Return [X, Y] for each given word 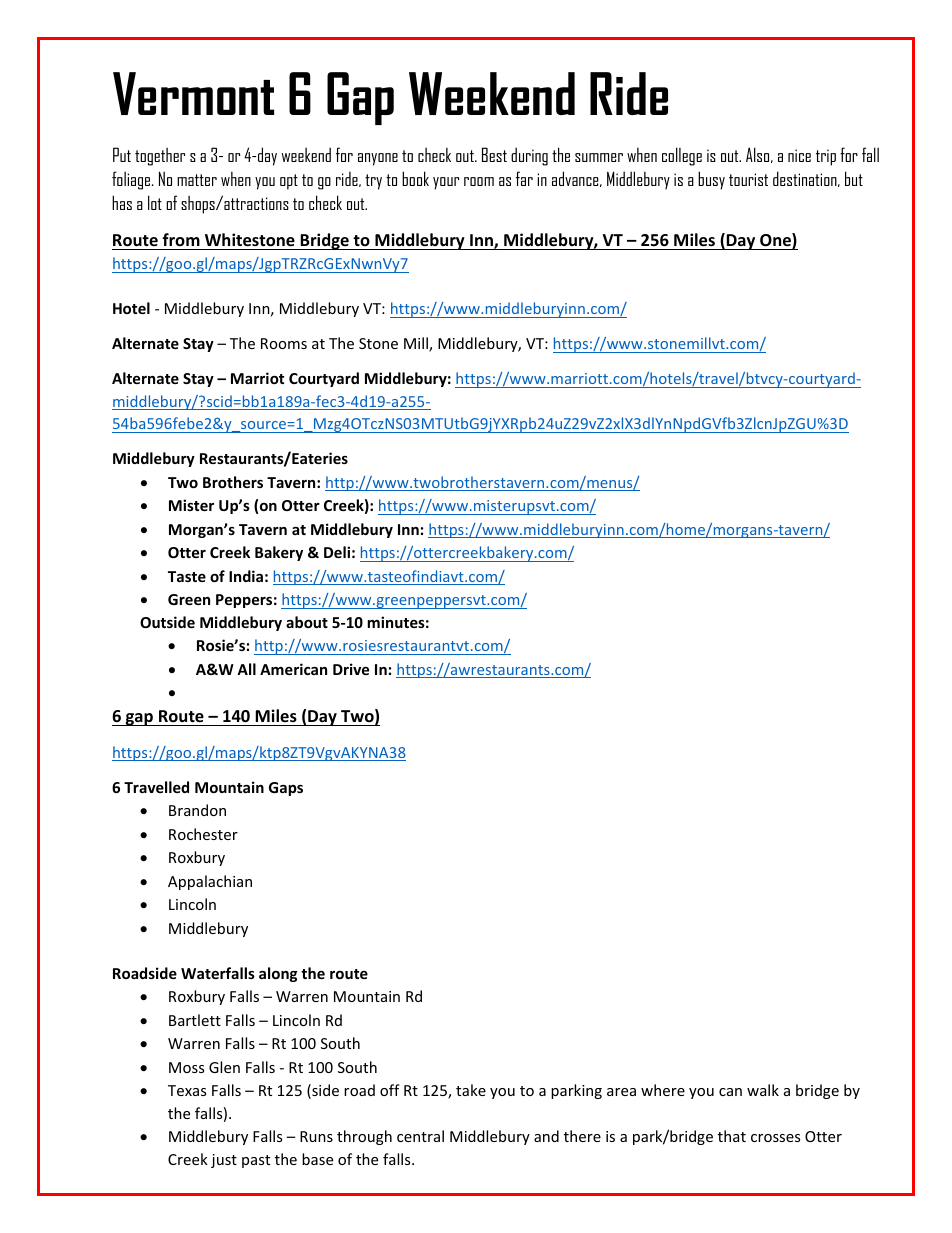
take [471, 1090]
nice [799, 155]
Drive [351, 669]
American [293, 669]
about [307, 622]
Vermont [193, 93]
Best [494, 154]
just [224, 1161]
